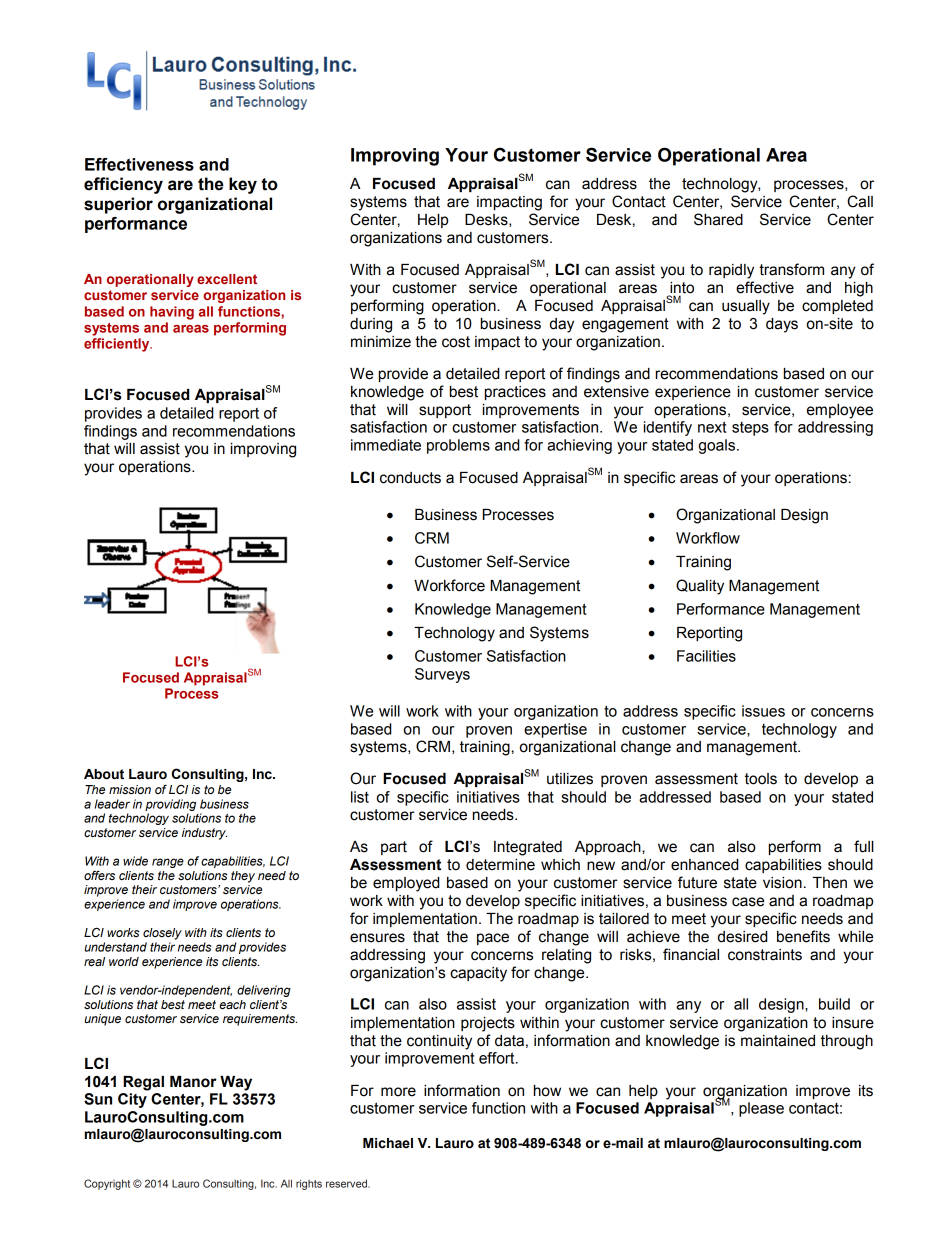 The width and height of the document is (952, 1233). I want to click on cost, so click(456, 342).
